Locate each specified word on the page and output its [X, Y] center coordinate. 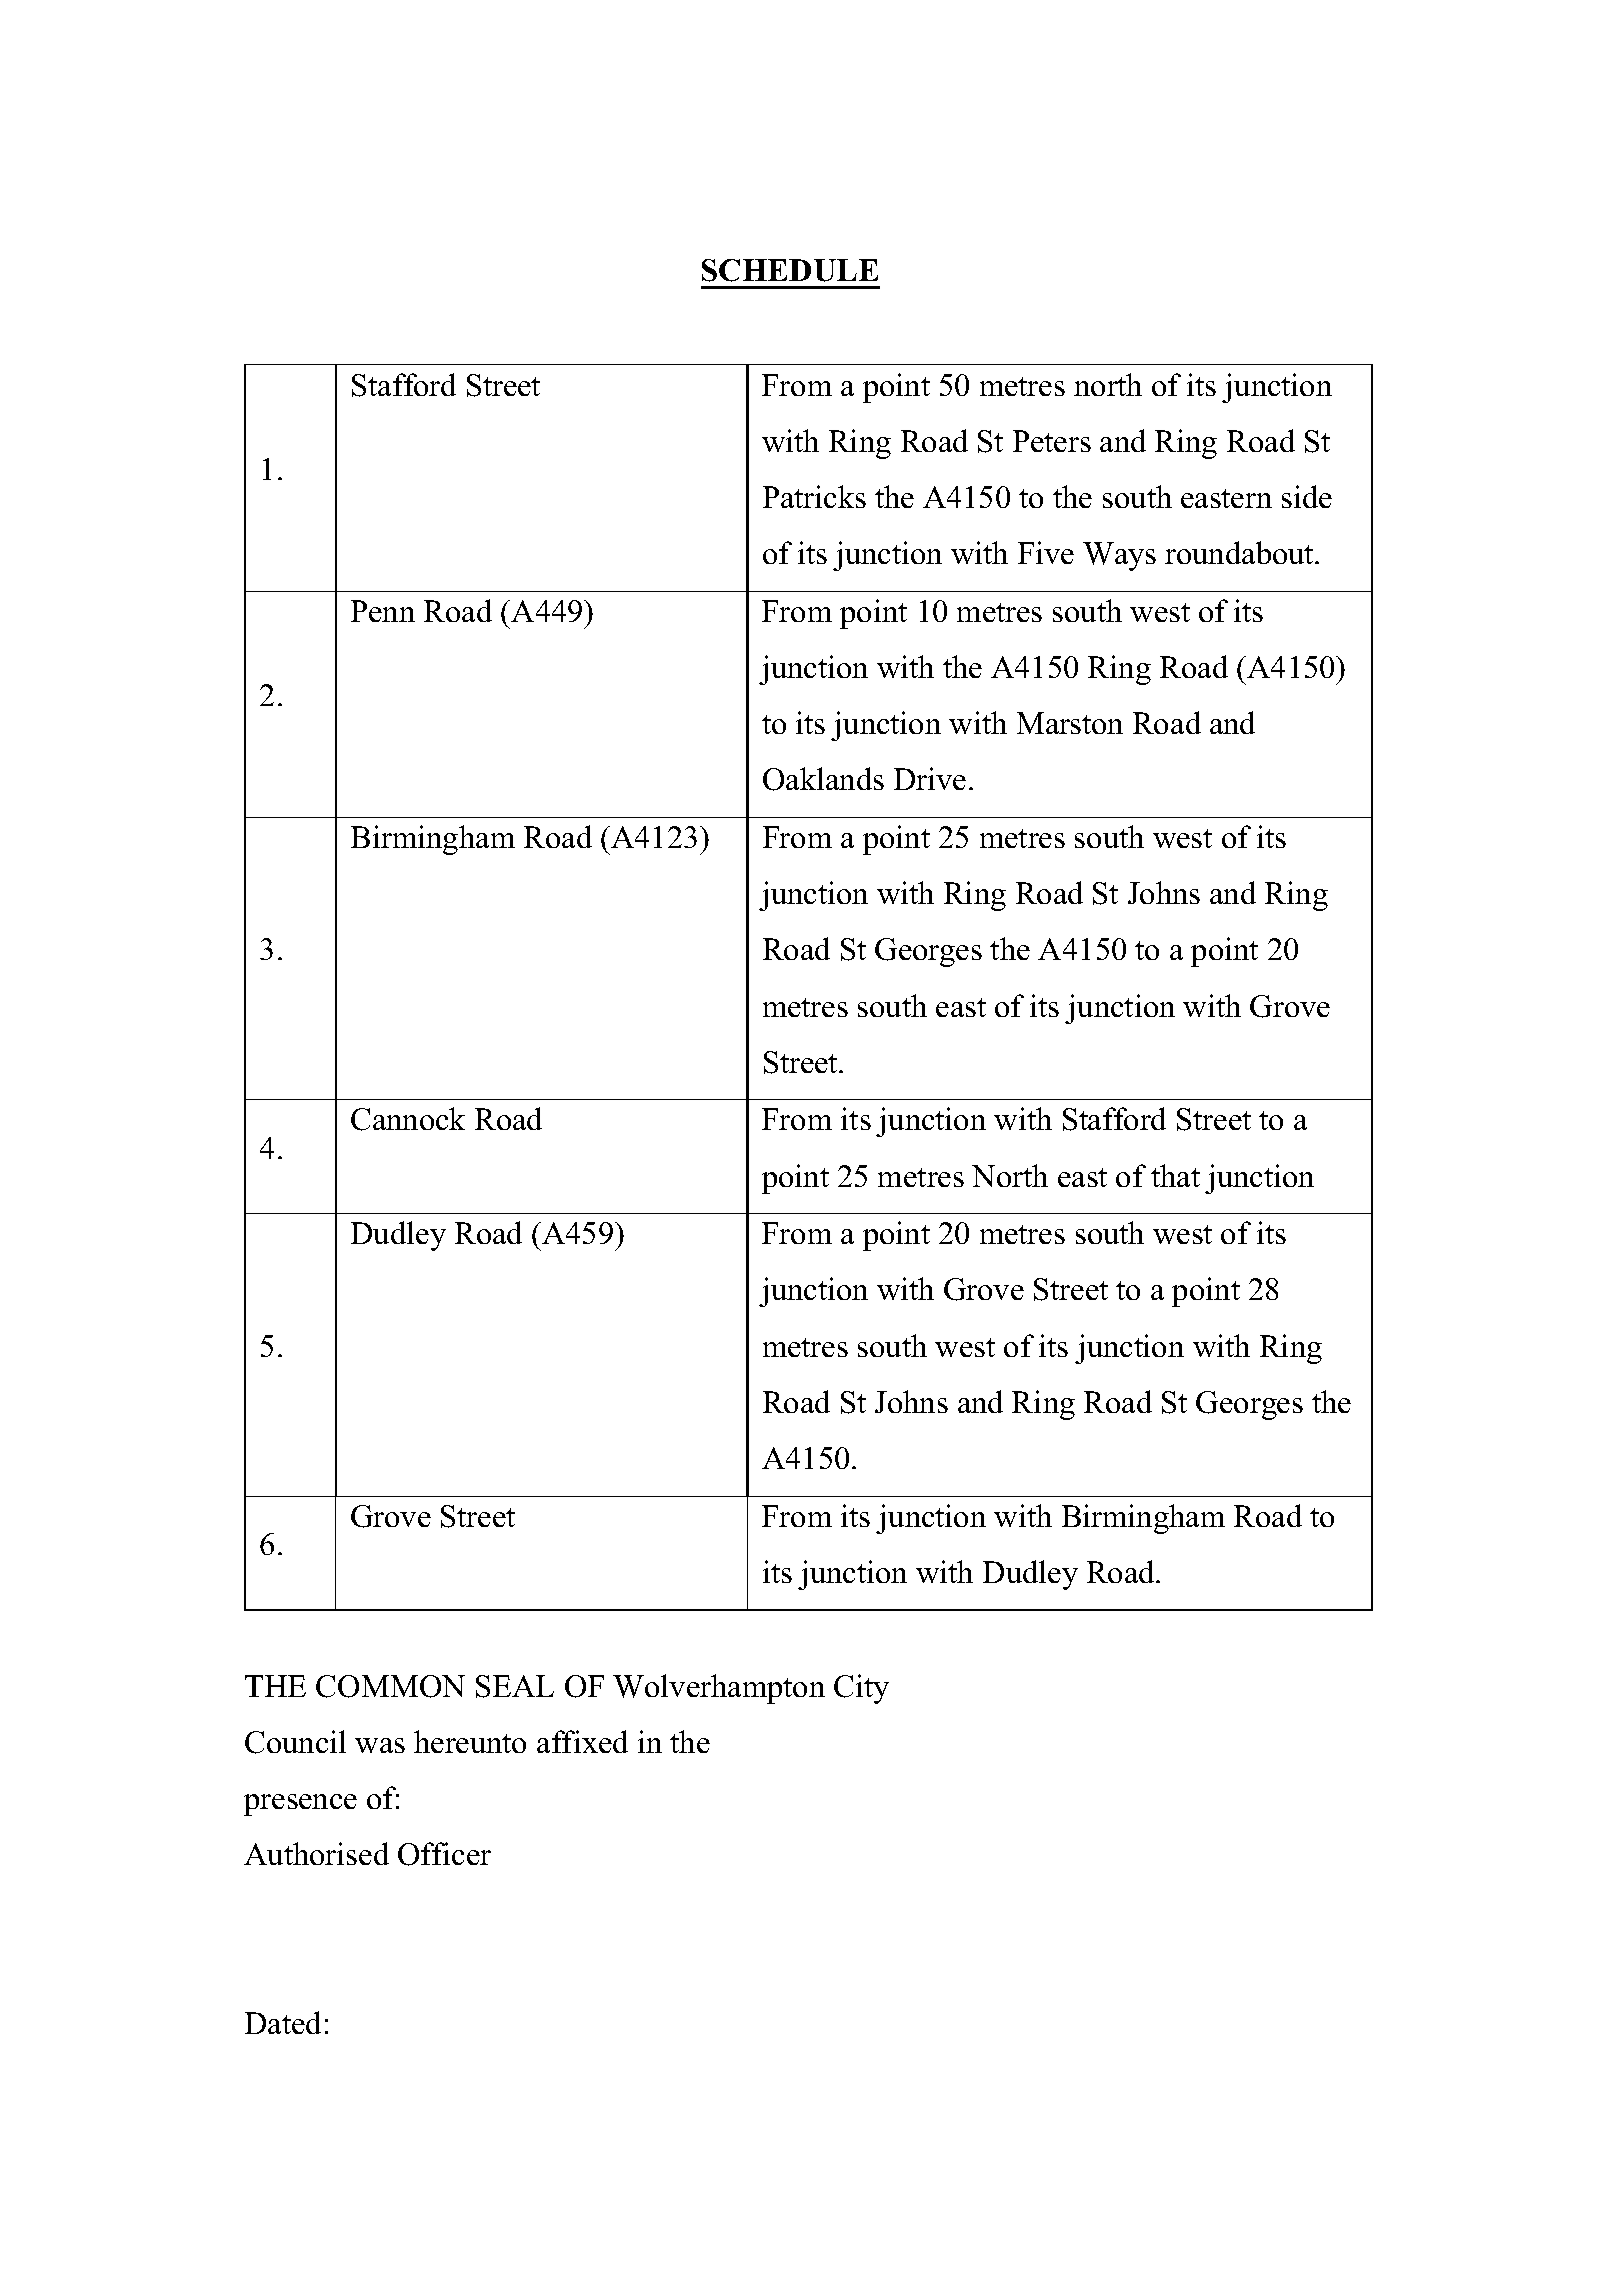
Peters [1052, 441]
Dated [283, 2022]
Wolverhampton [719, 1689]
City [861, 1689]
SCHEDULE [790, 270]
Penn [383, 611]
